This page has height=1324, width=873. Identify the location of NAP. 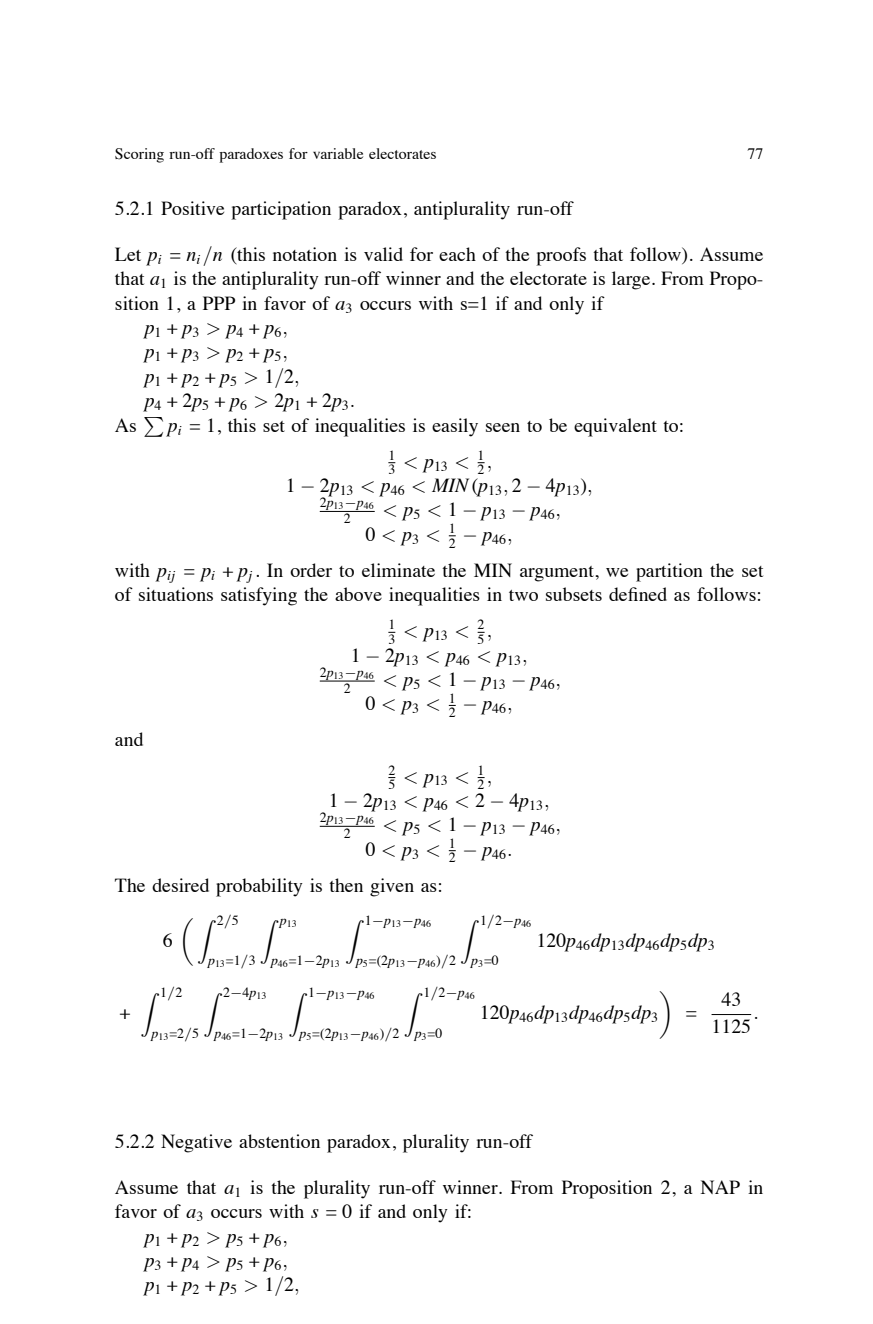
(720, 1187).
